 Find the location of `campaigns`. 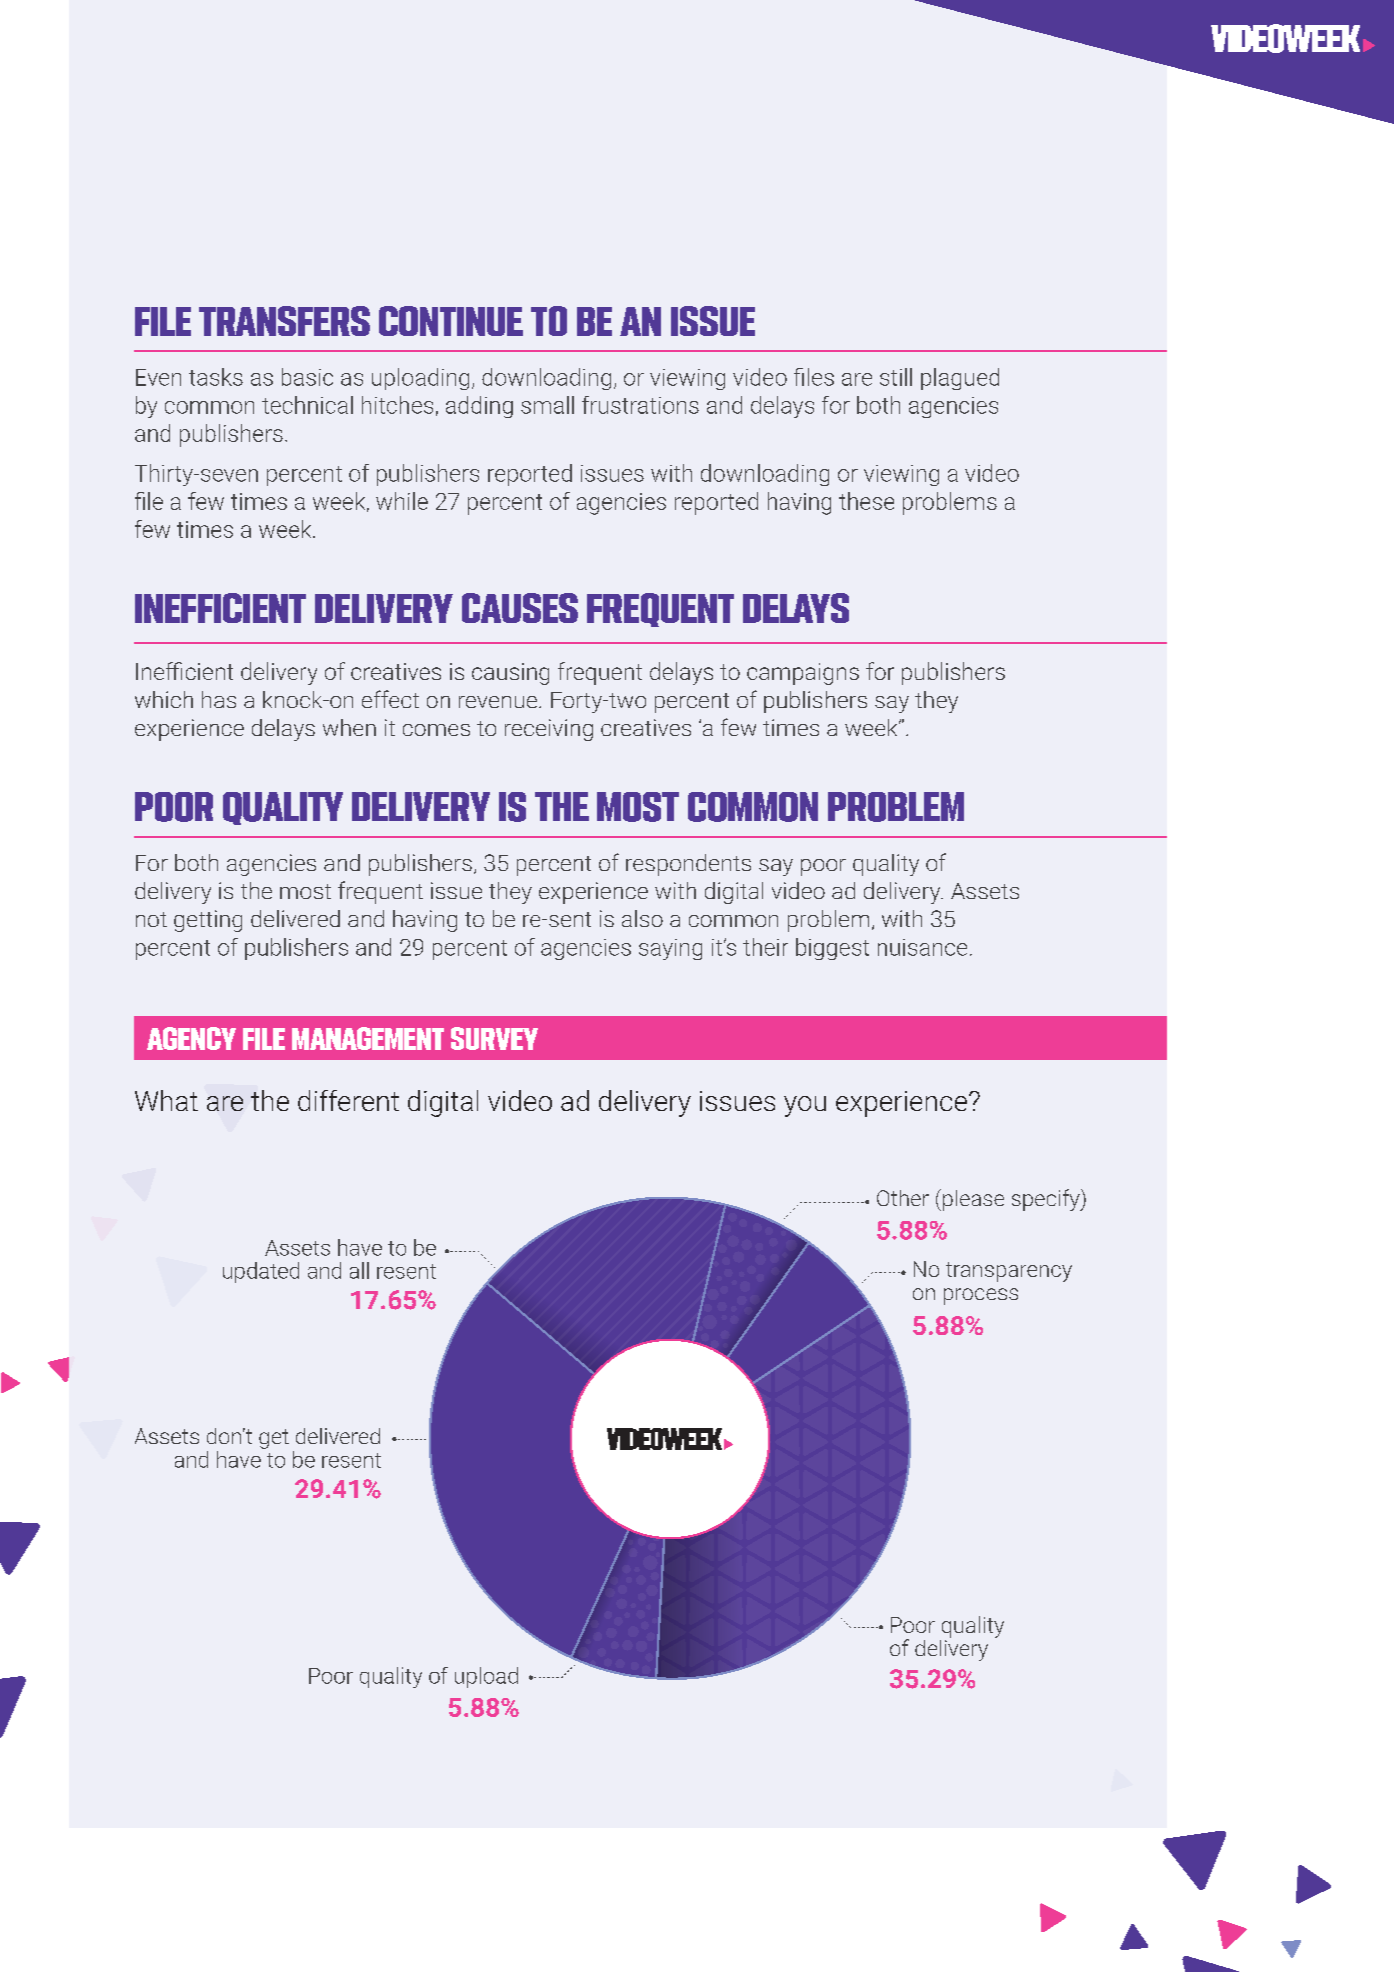

campaigns is located at coordinates (803, 674).
